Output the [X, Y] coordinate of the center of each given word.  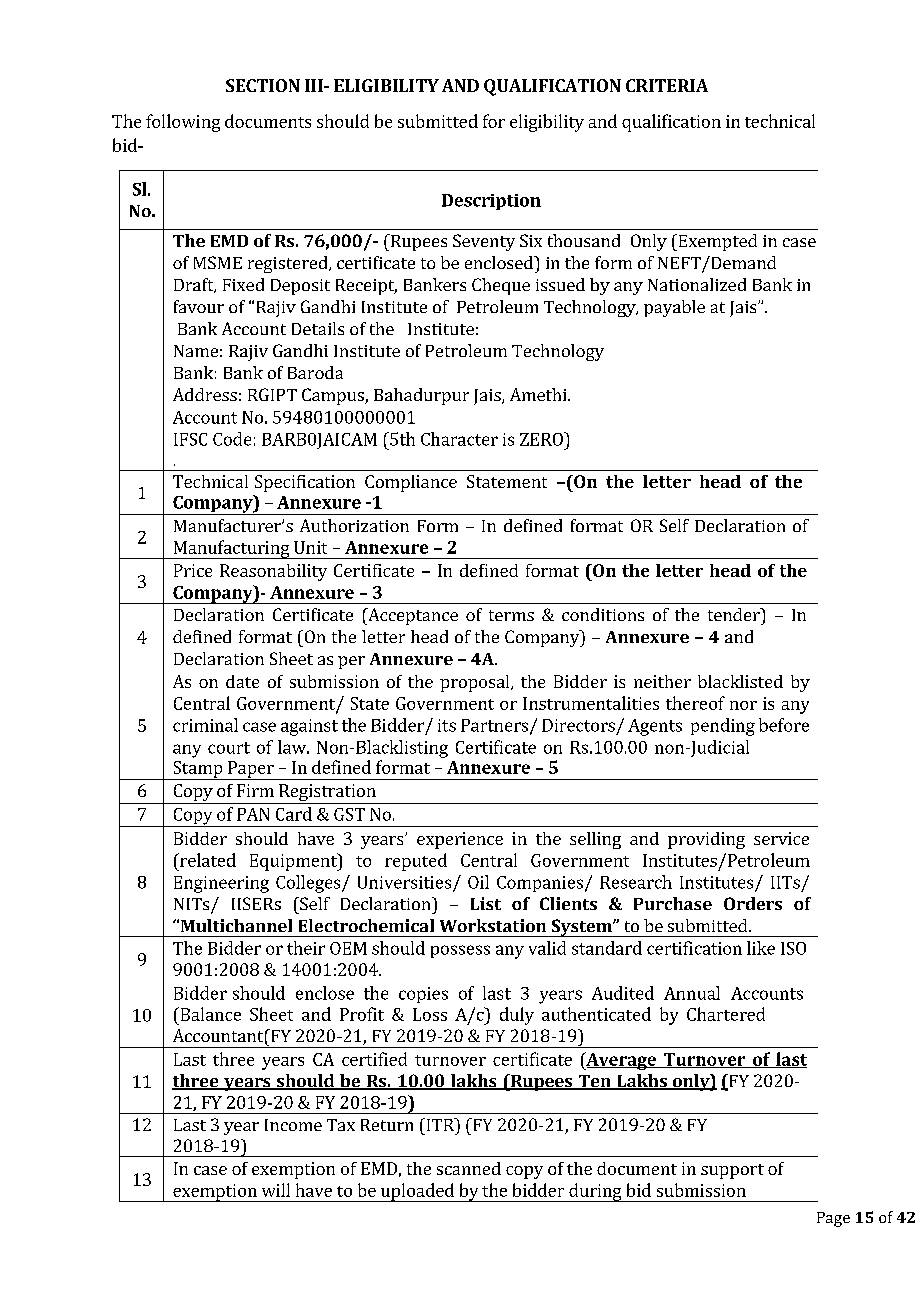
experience [460, 840]
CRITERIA [667, 85]
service [781, 838]
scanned [469, 1168]
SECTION [263, 85]
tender [735, 614]
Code [232, 439]
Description [491, 202]
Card [294, 814]
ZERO [542, 439]
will [276, 1190]
